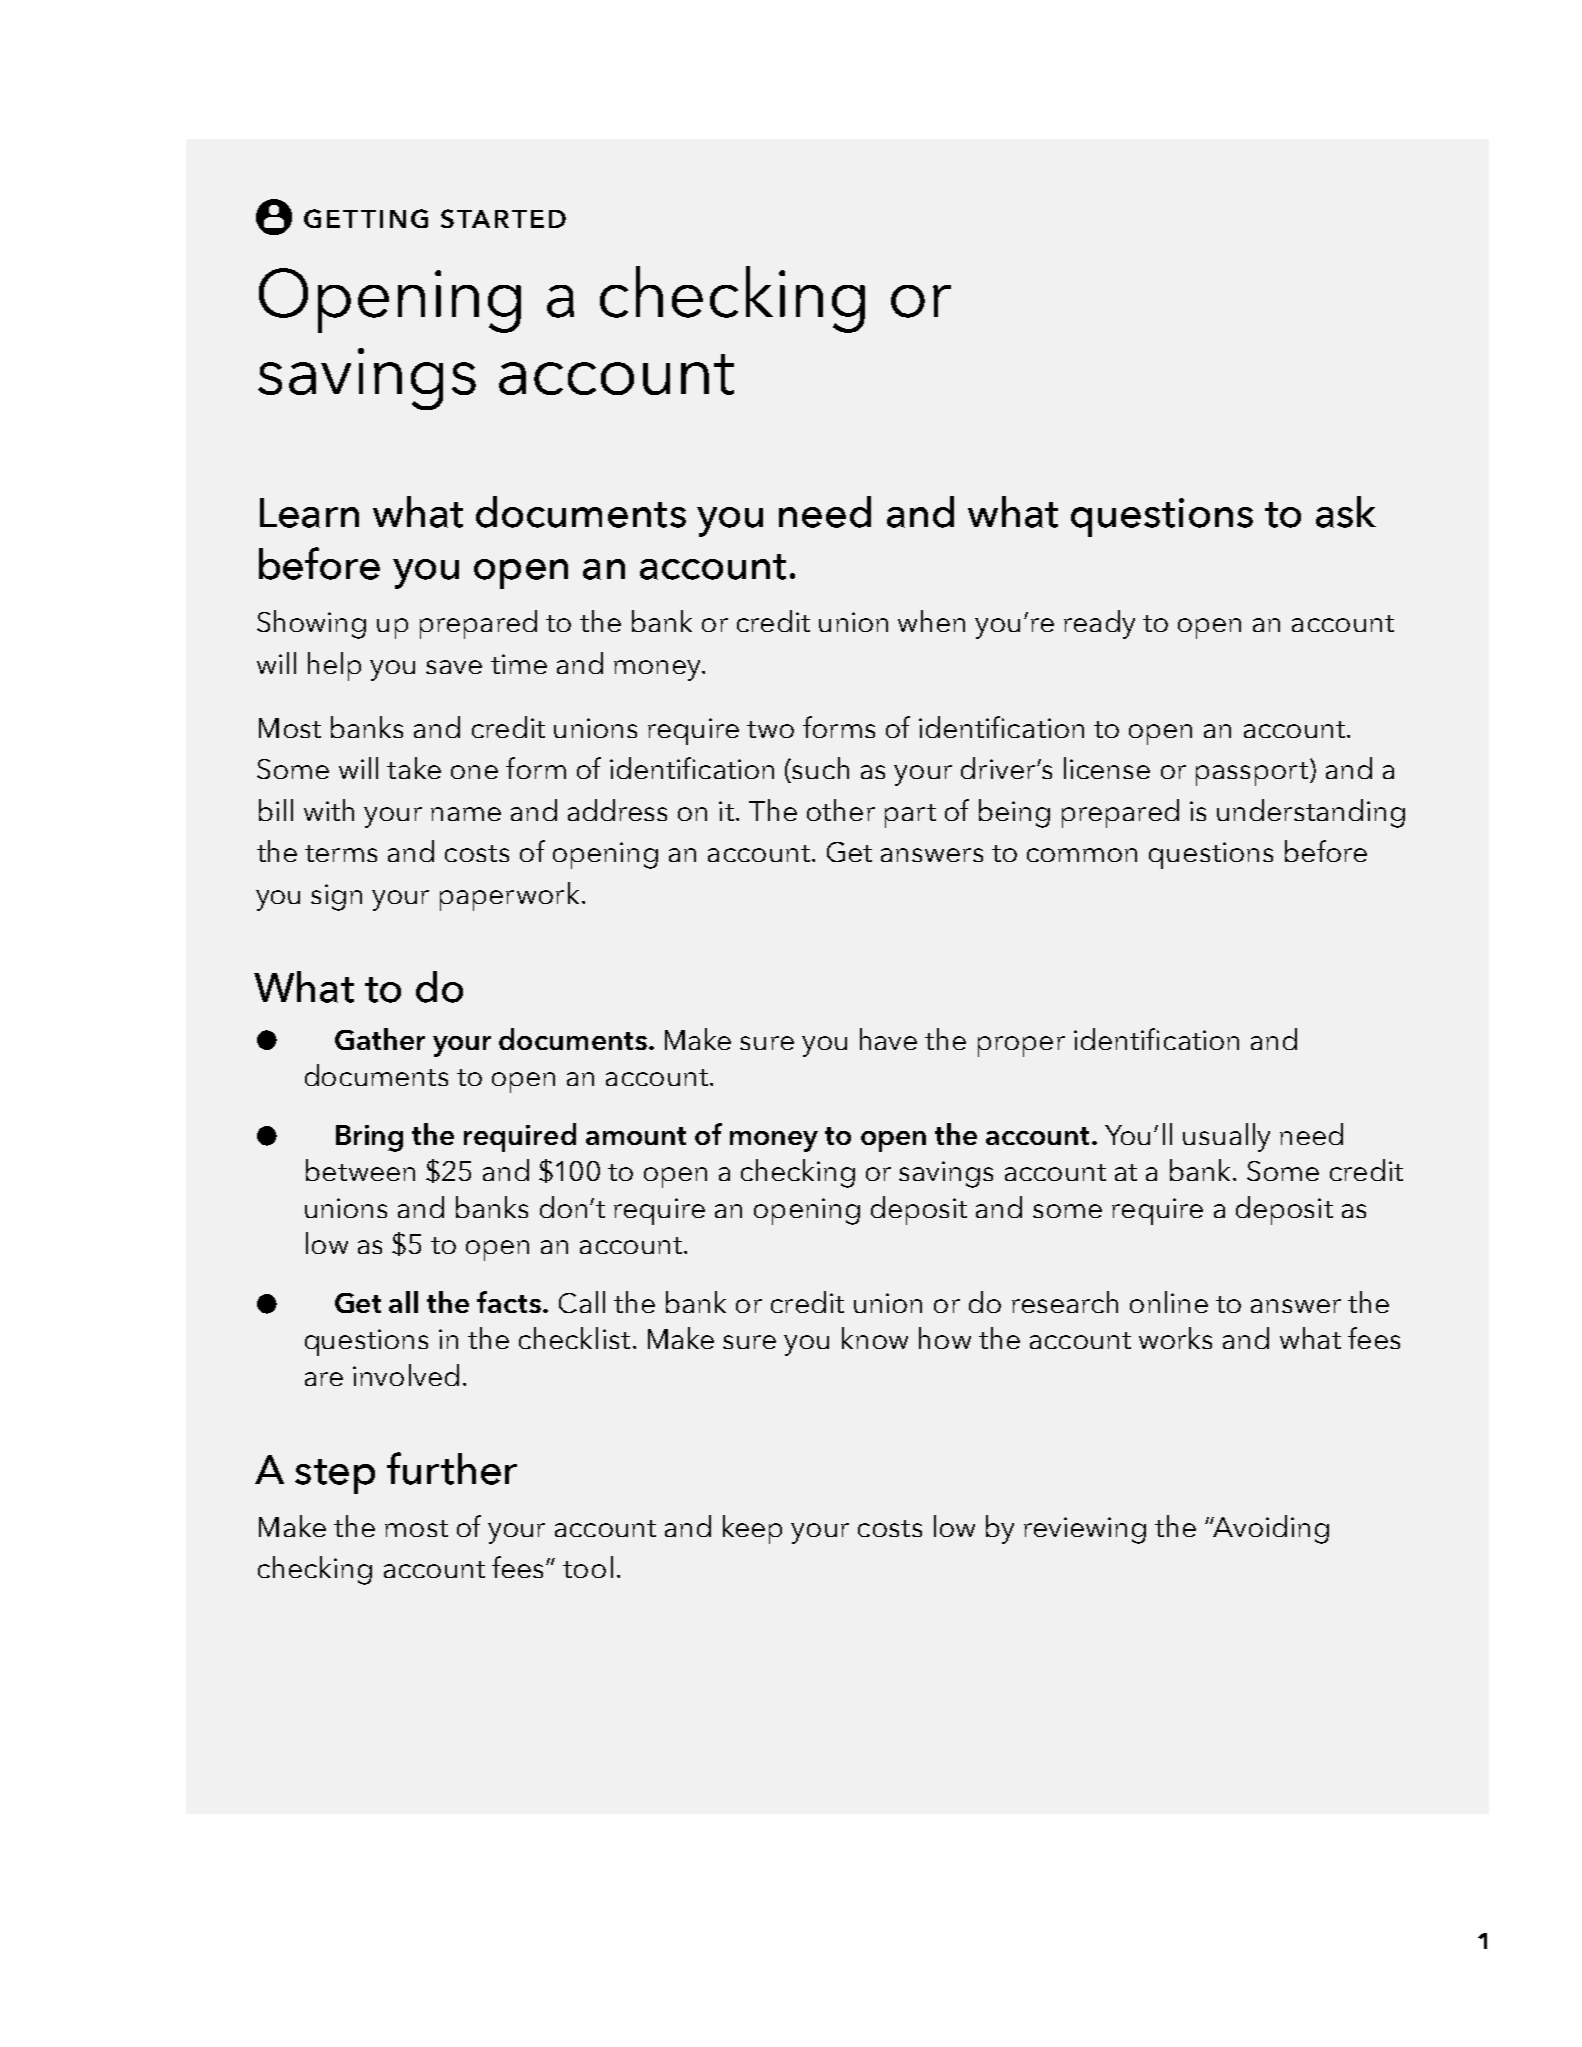  Describe the element at coordinates (931, 621) in the image. I see `when` at that location.
